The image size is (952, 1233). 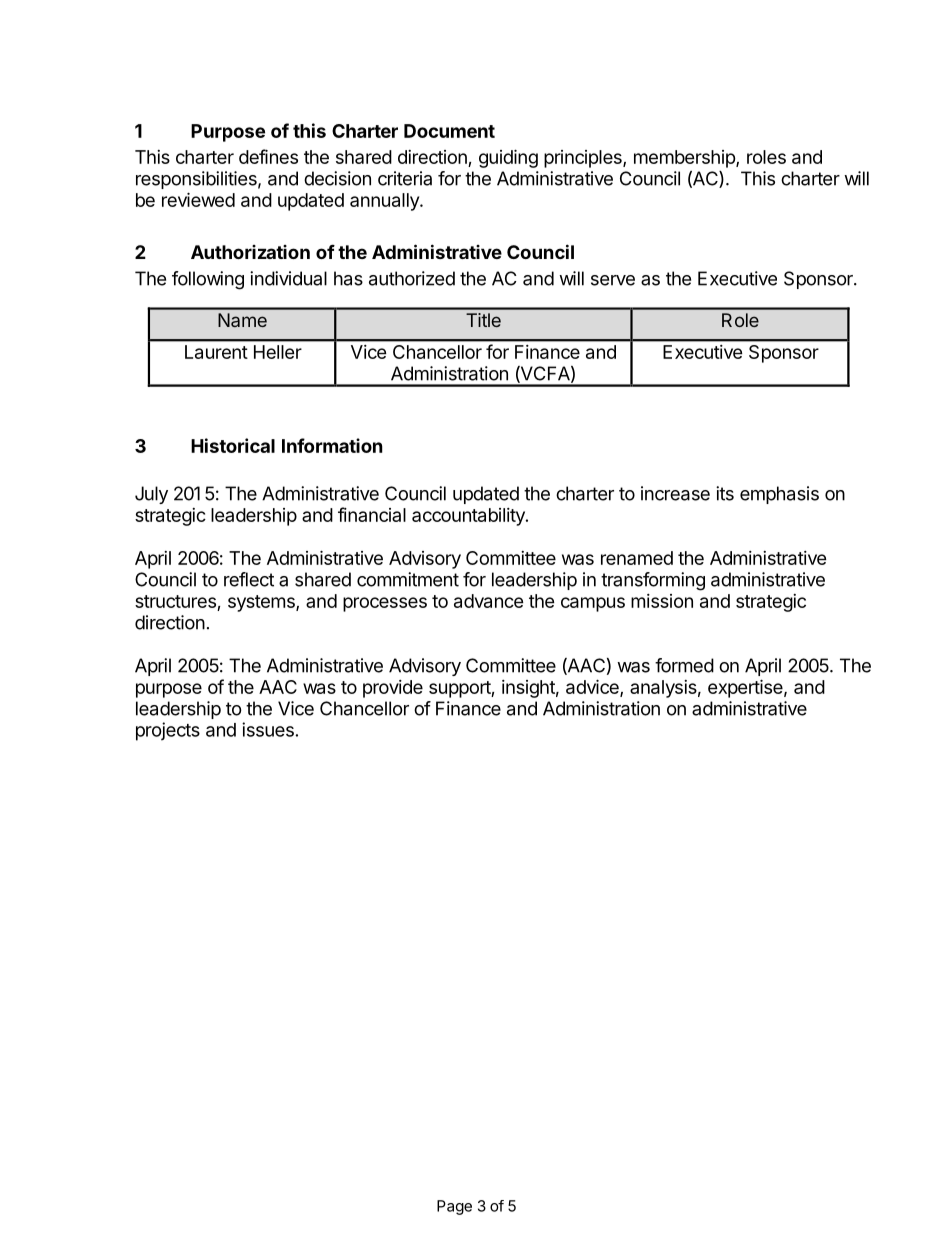 What do you see at coordinates (449, 131) in the screenshot?
I see `Document` at bounding box center [449, 131].
